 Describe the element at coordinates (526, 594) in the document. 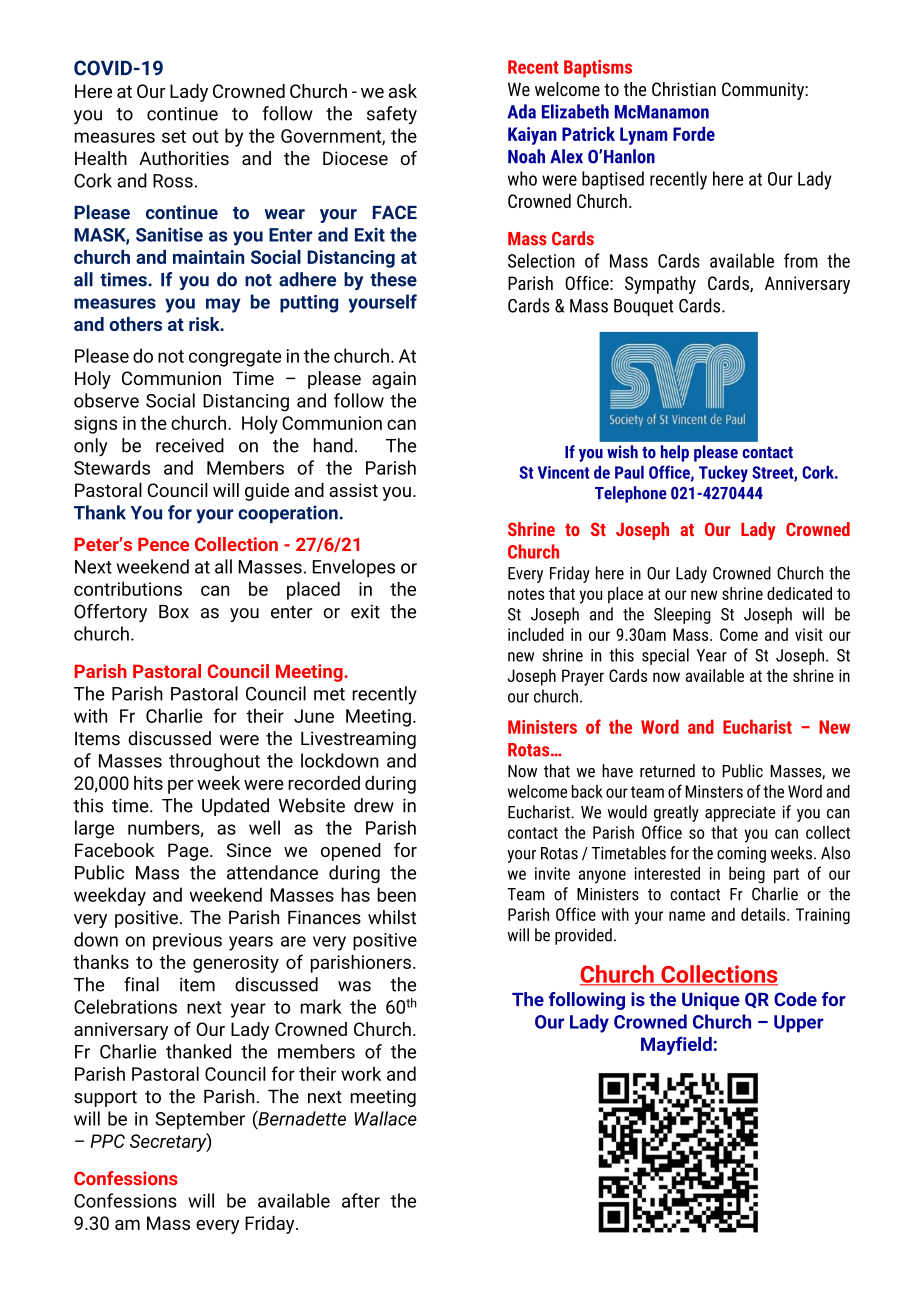

I see `notes` at that location.
